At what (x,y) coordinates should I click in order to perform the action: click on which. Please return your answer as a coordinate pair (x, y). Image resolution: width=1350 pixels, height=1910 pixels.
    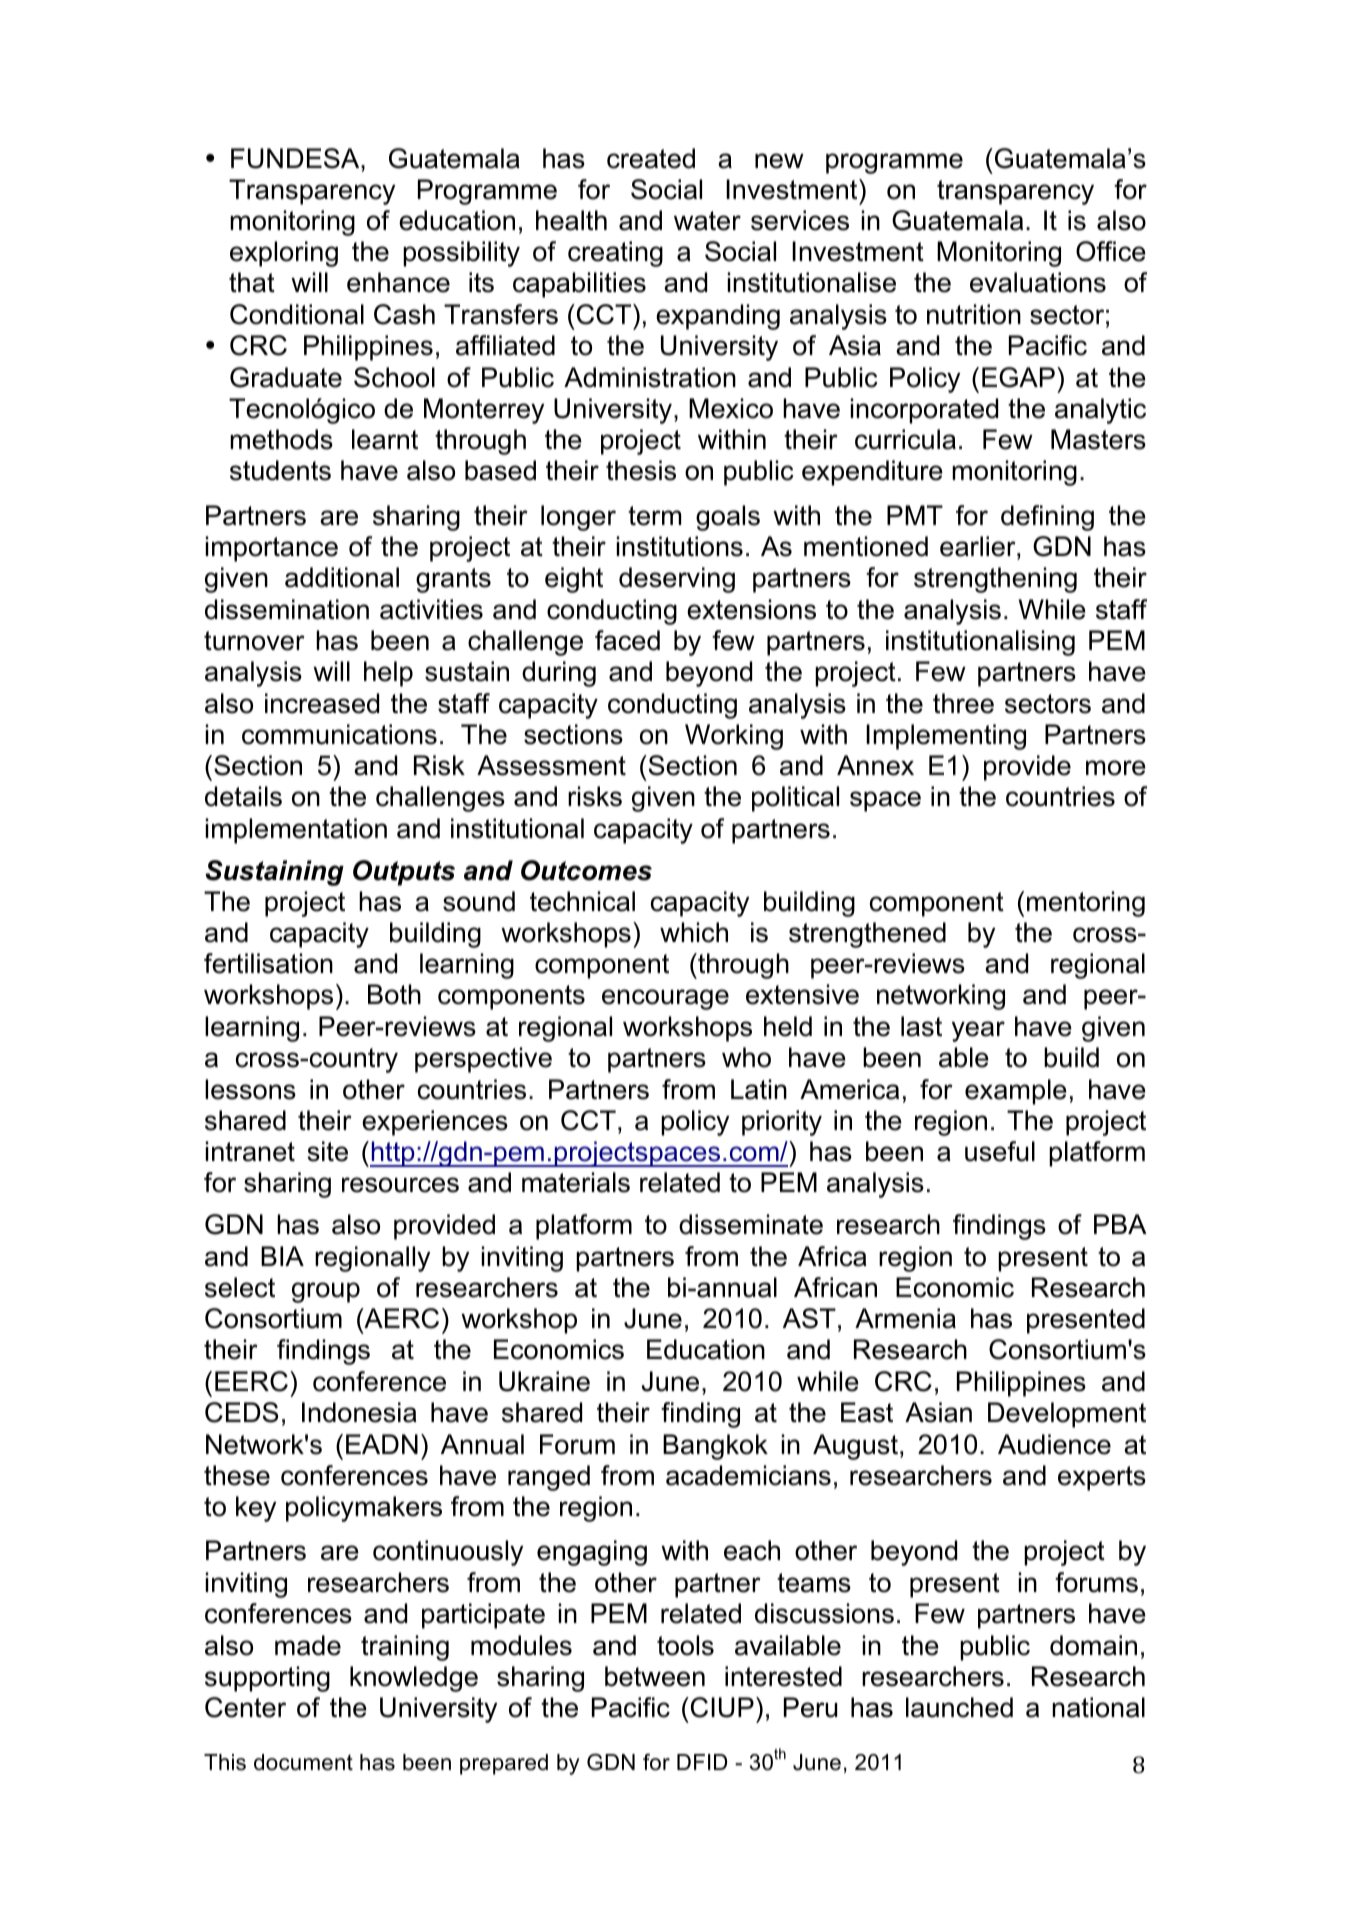
    Looking at the image, I should click on (694, 932).
